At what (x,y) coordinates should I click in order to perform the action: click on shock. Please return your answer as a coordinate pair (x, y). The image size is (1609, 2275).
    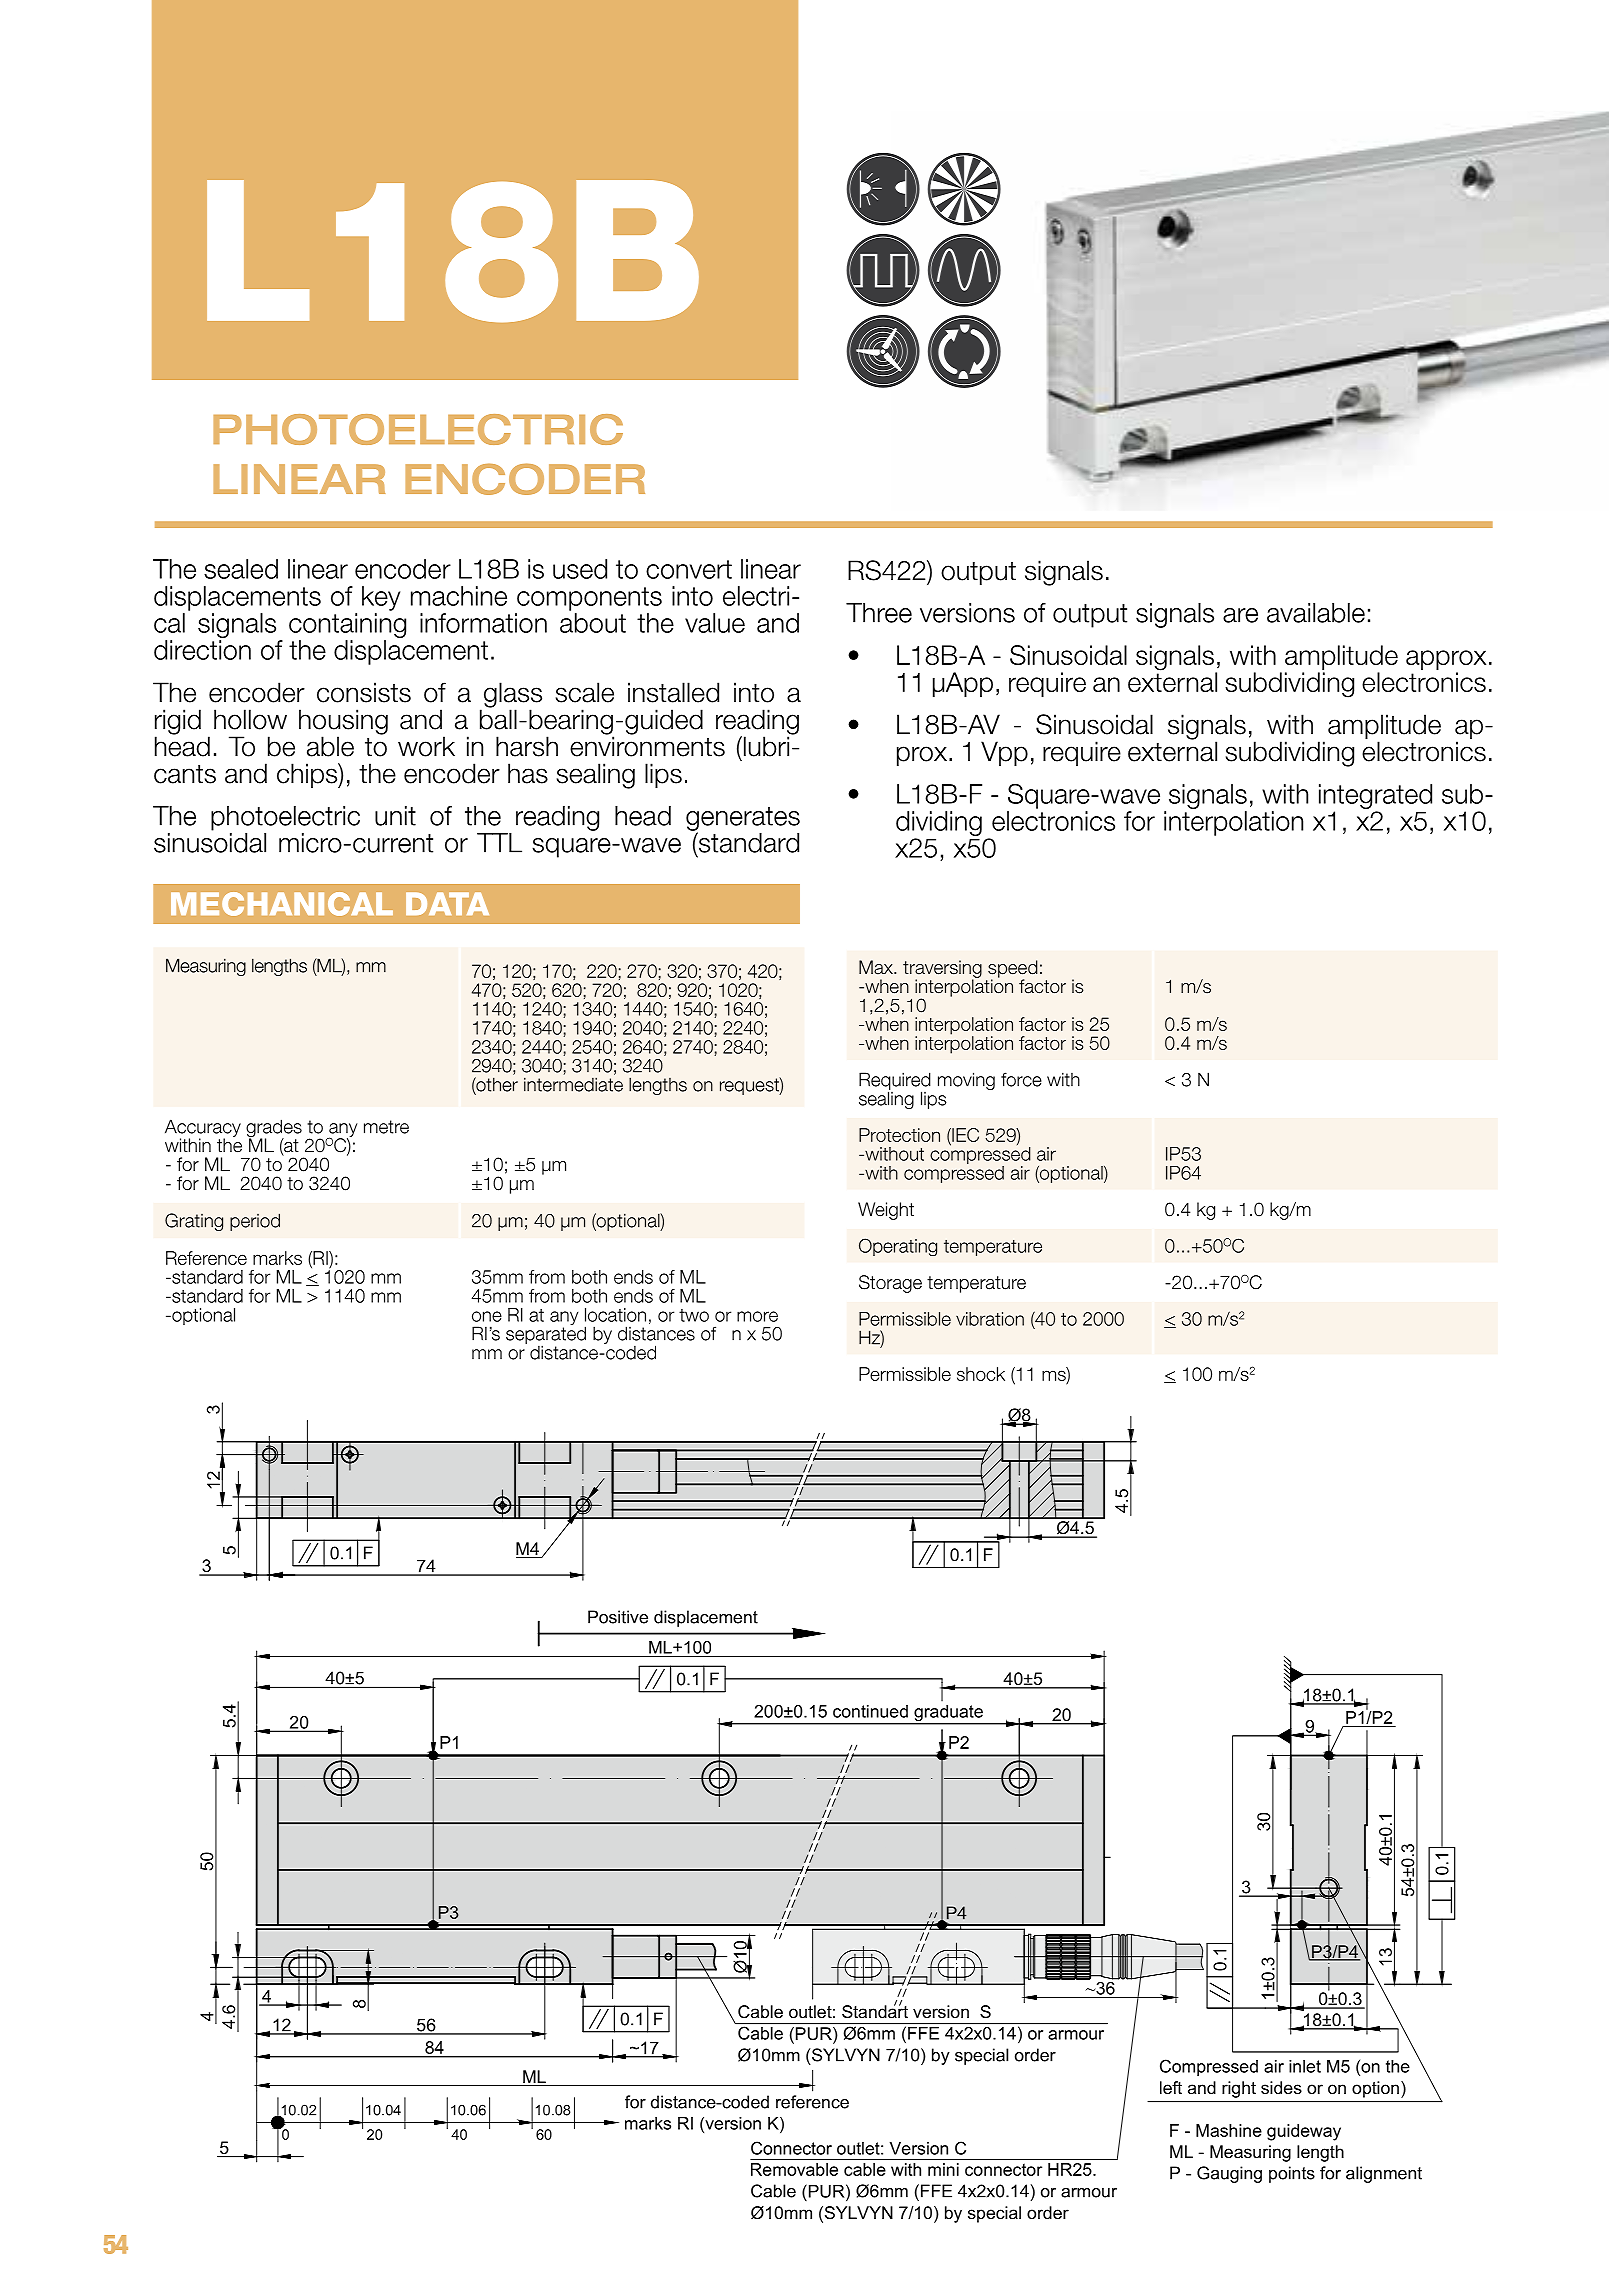
    Looking at the image, I should click on (981, 1374).
